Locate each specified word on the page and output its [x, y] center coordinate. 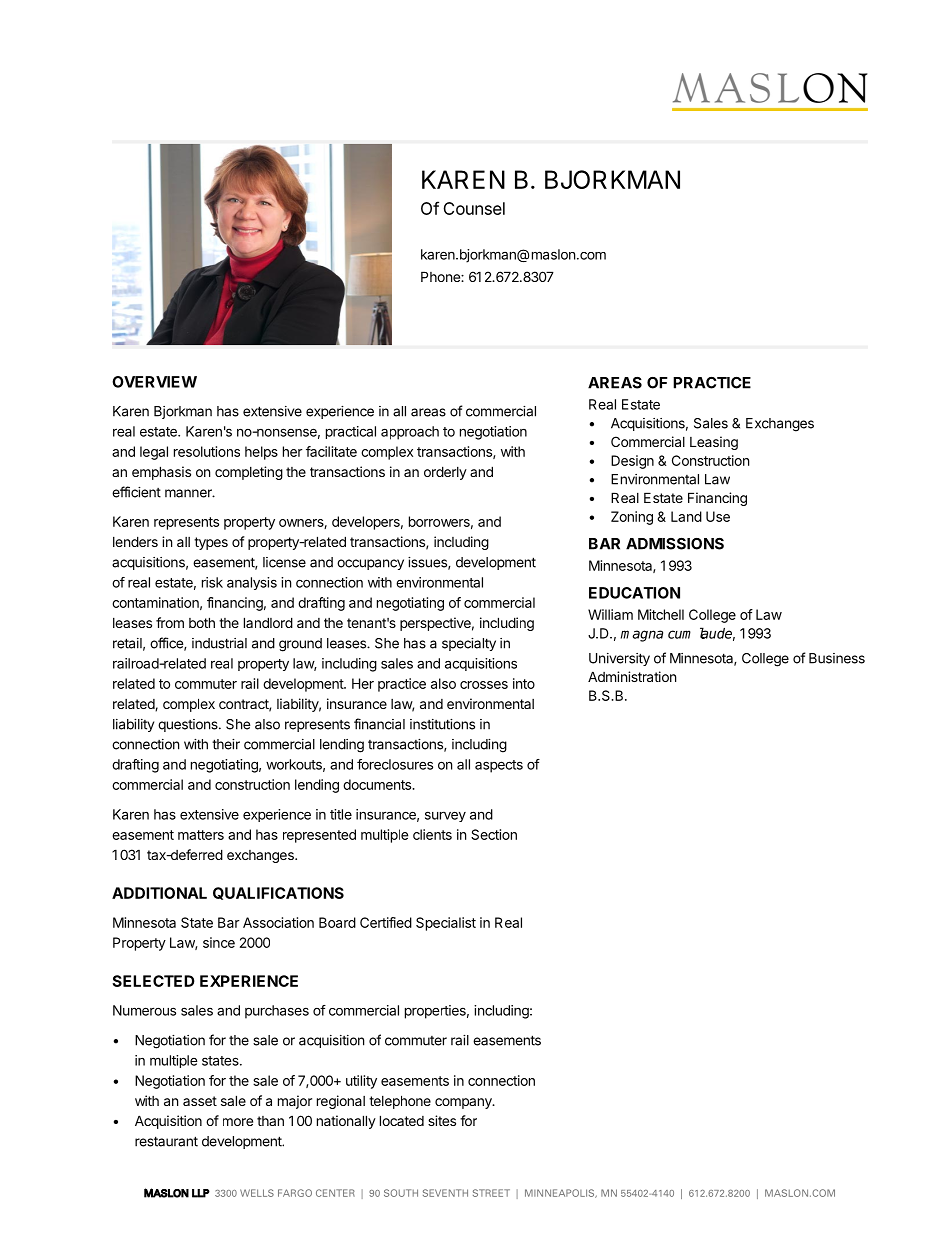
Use [718, 516]
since [219, 942]
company [464, 1103]
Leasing [714, 443]
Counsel [474, 208]
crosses [484, 685]
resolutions [207, 451]
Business [837, 658]
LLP [201, 1193]
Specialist [446, 924]
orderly [445, 473]
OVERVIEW [154, 382]
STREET [491, 1193]
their [226, 744]
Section [494, 834]
